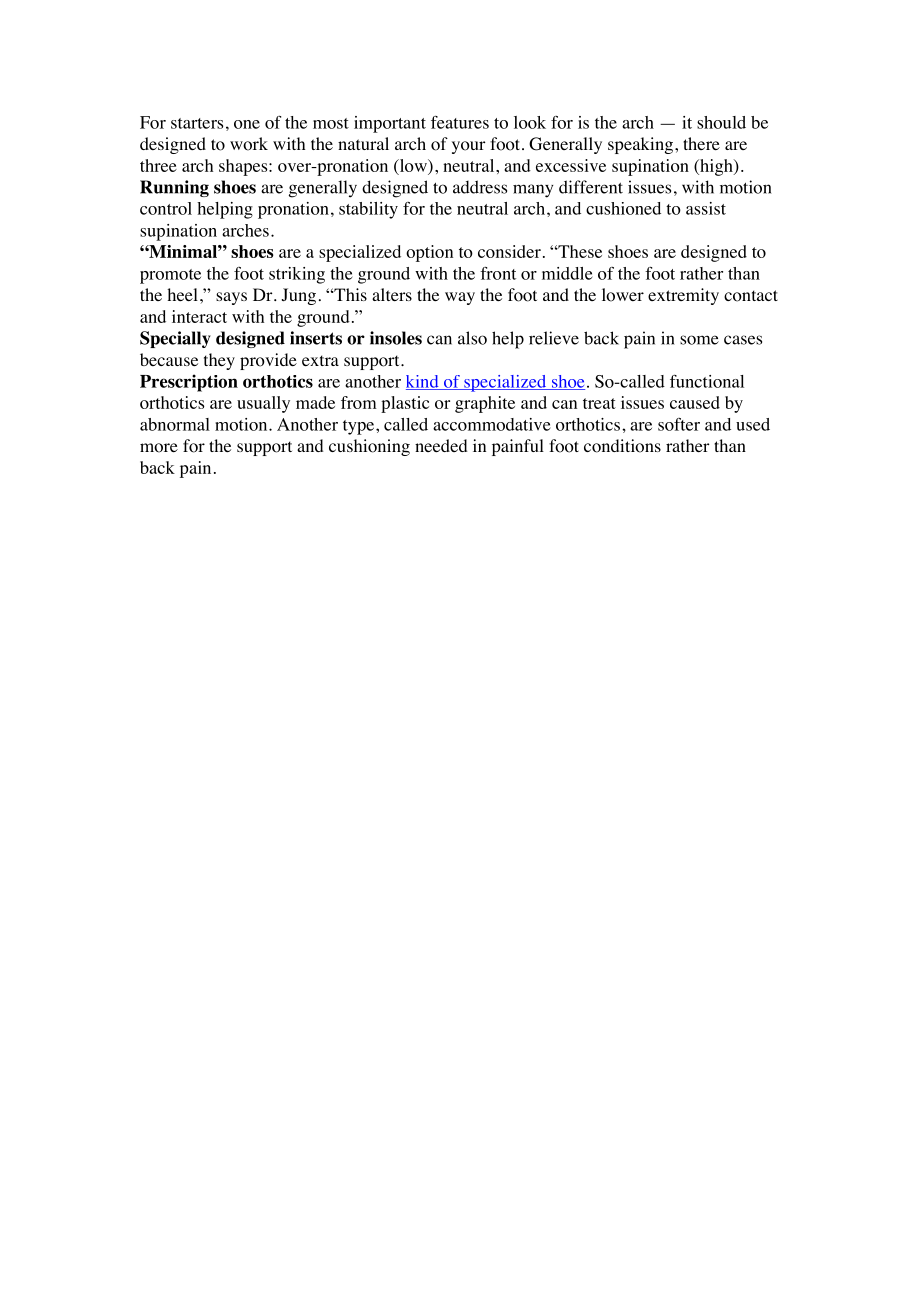  Describe the element at coordinates (460, 122) in the screenshot. I see `features` at that location.
